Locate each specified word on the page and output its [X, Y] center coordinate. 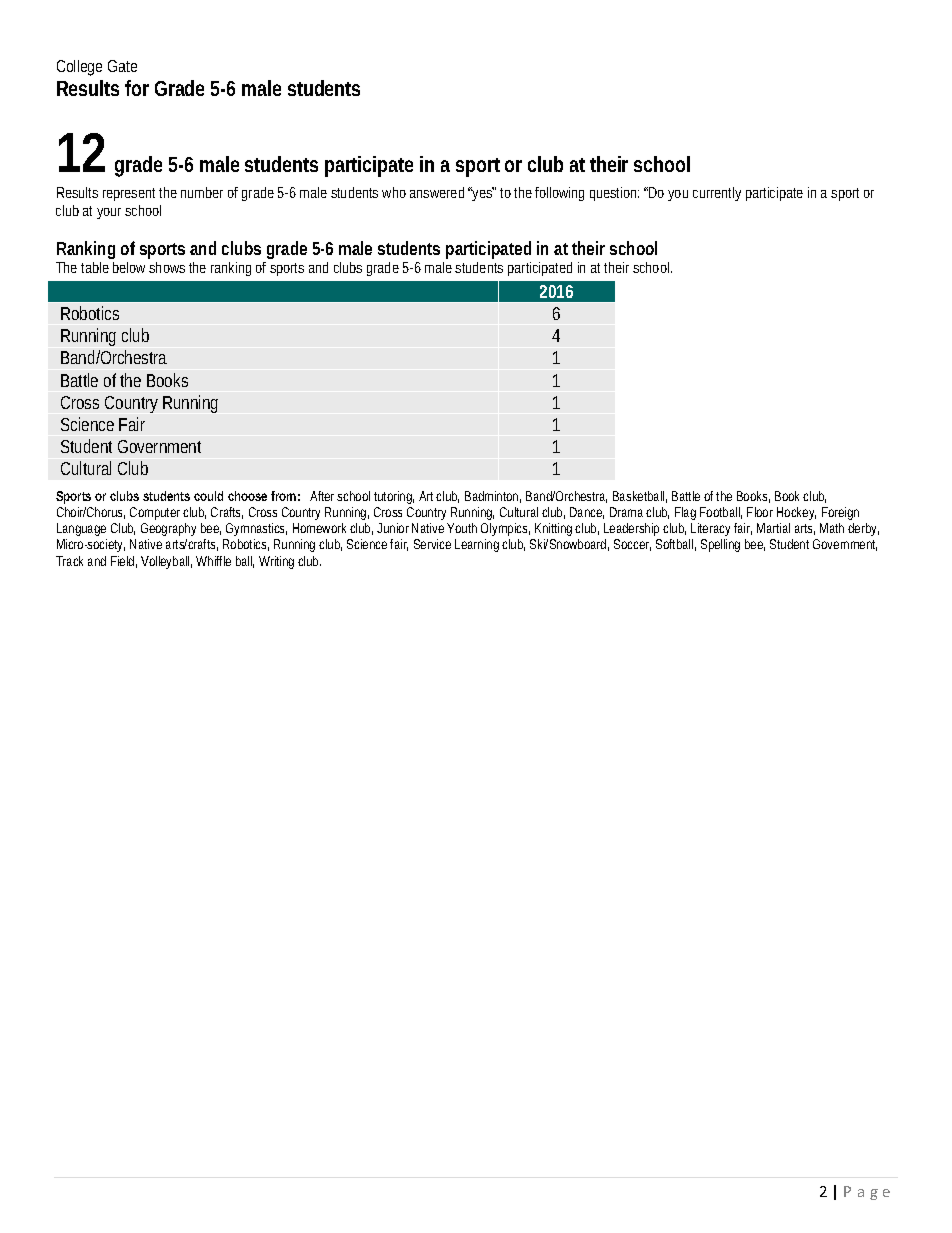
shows [167, 267]
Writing [276, 562]
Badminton [493, 497]
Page [867, 1193]
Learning [477, 545]
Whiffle [213, 561]
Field [124, 562]
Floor [760, 512]
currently [717, 194]
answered [437, 192]
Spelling [720, 545]
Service [432, 544]
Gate [122, 66]
